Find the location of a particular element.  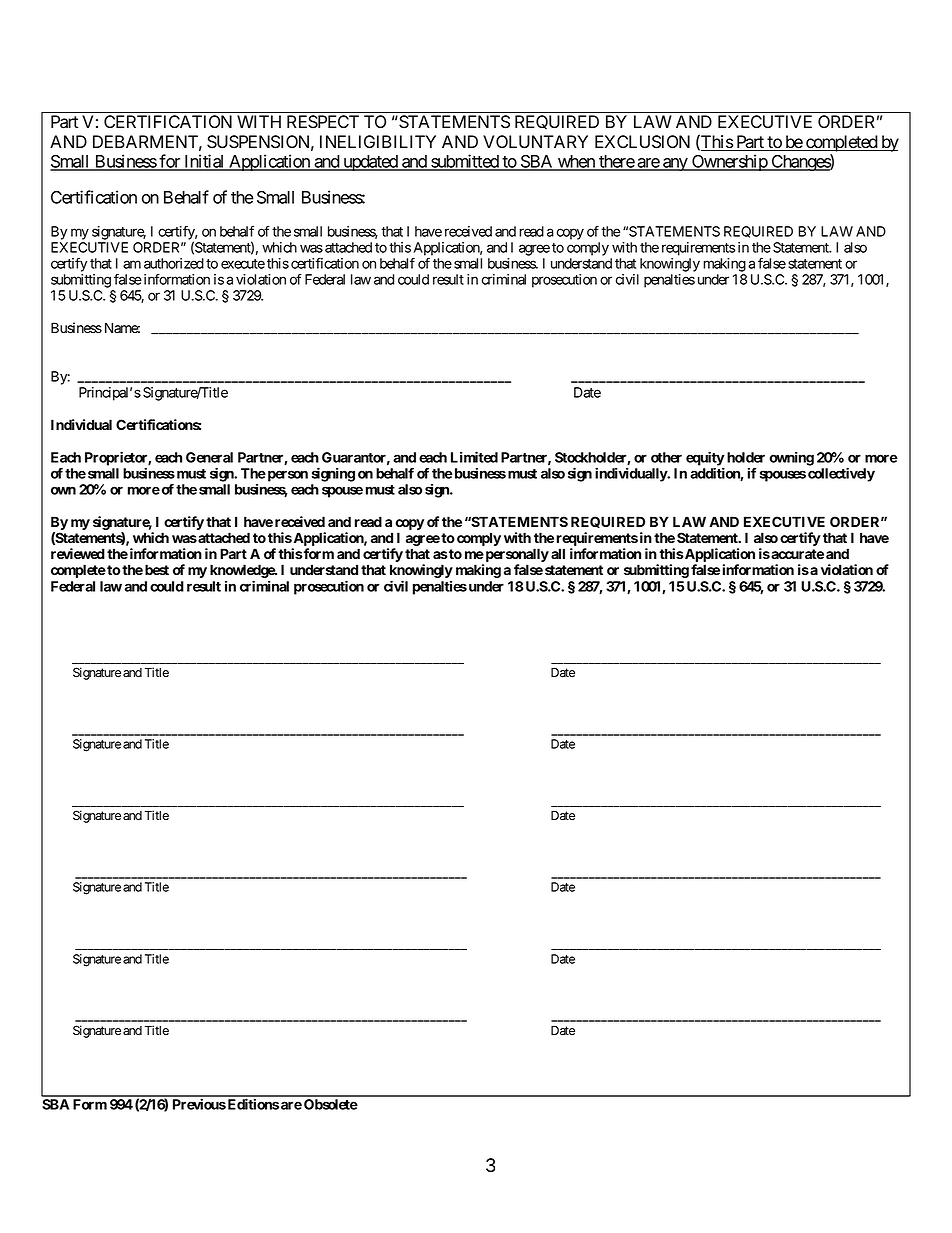

VOLUNTARY is located at coordinates (535, 142).
